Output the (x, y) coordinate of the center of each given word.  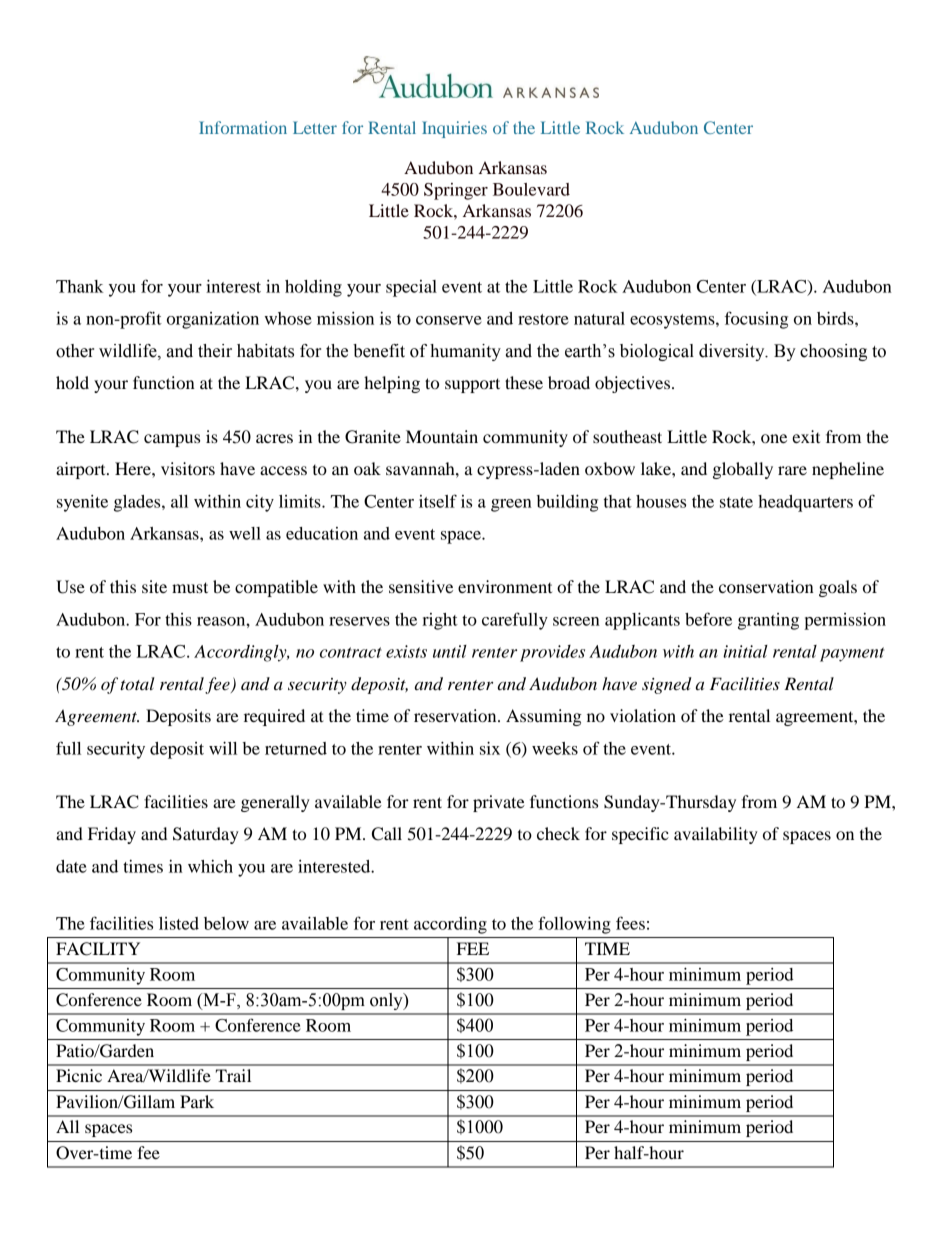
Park (197, 1101)
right (440, 621)
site (154, 586)
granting (768, 621)
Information (243, 127)
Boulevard (531, 189)
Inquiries (454, 129)
